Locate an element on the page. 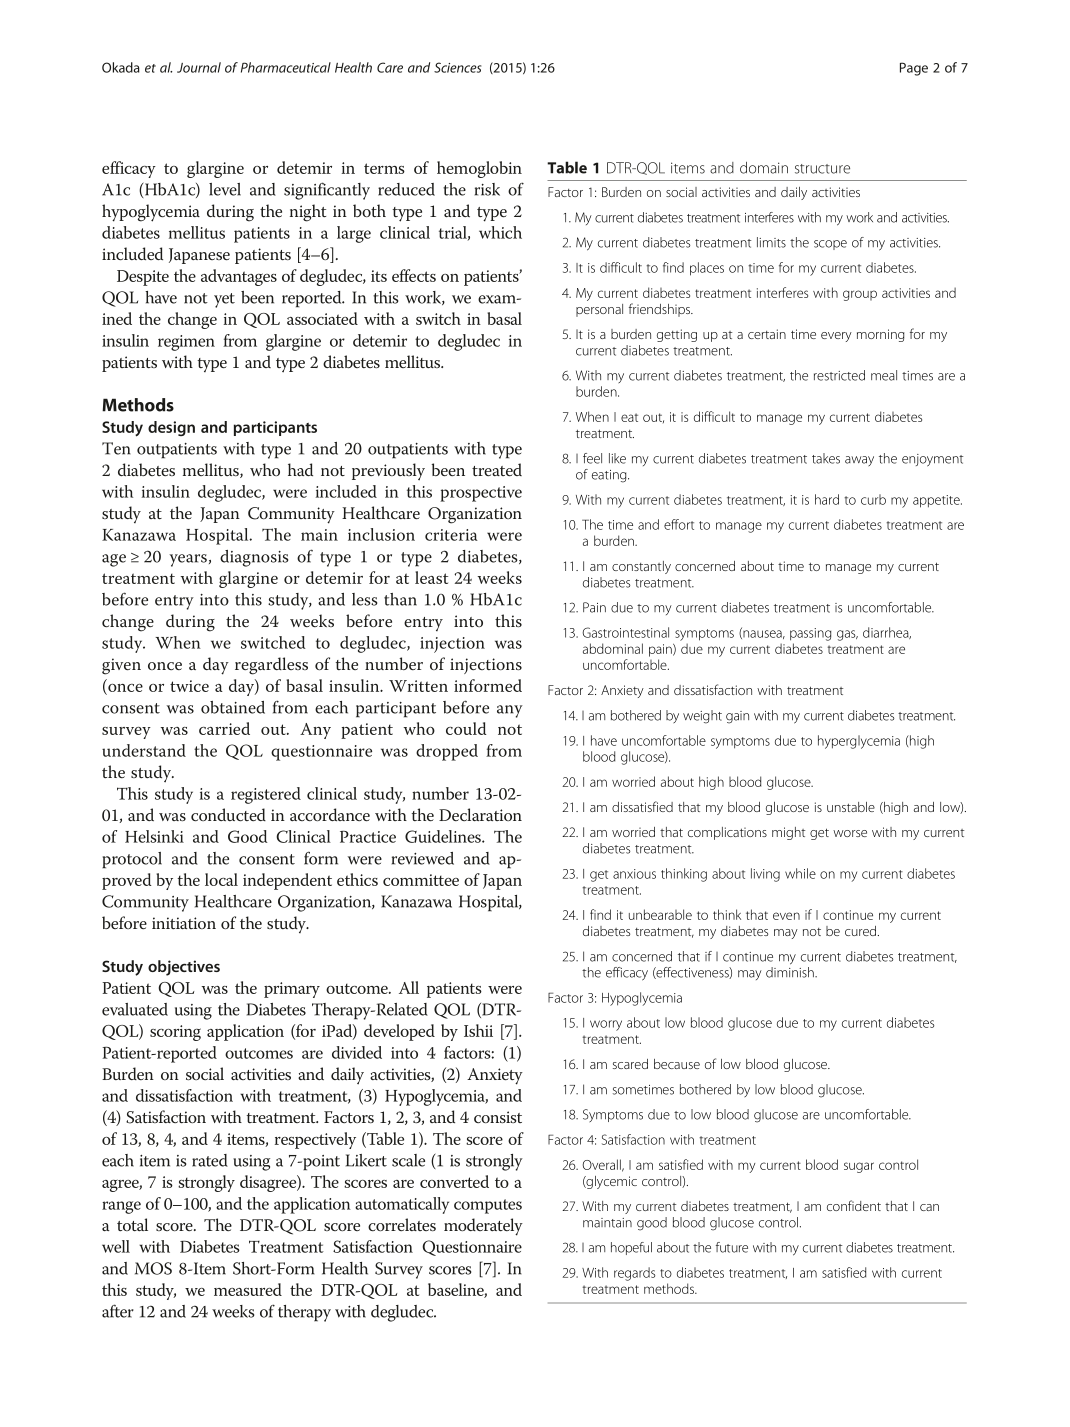  measured is located at coordinates (248, 1289).
